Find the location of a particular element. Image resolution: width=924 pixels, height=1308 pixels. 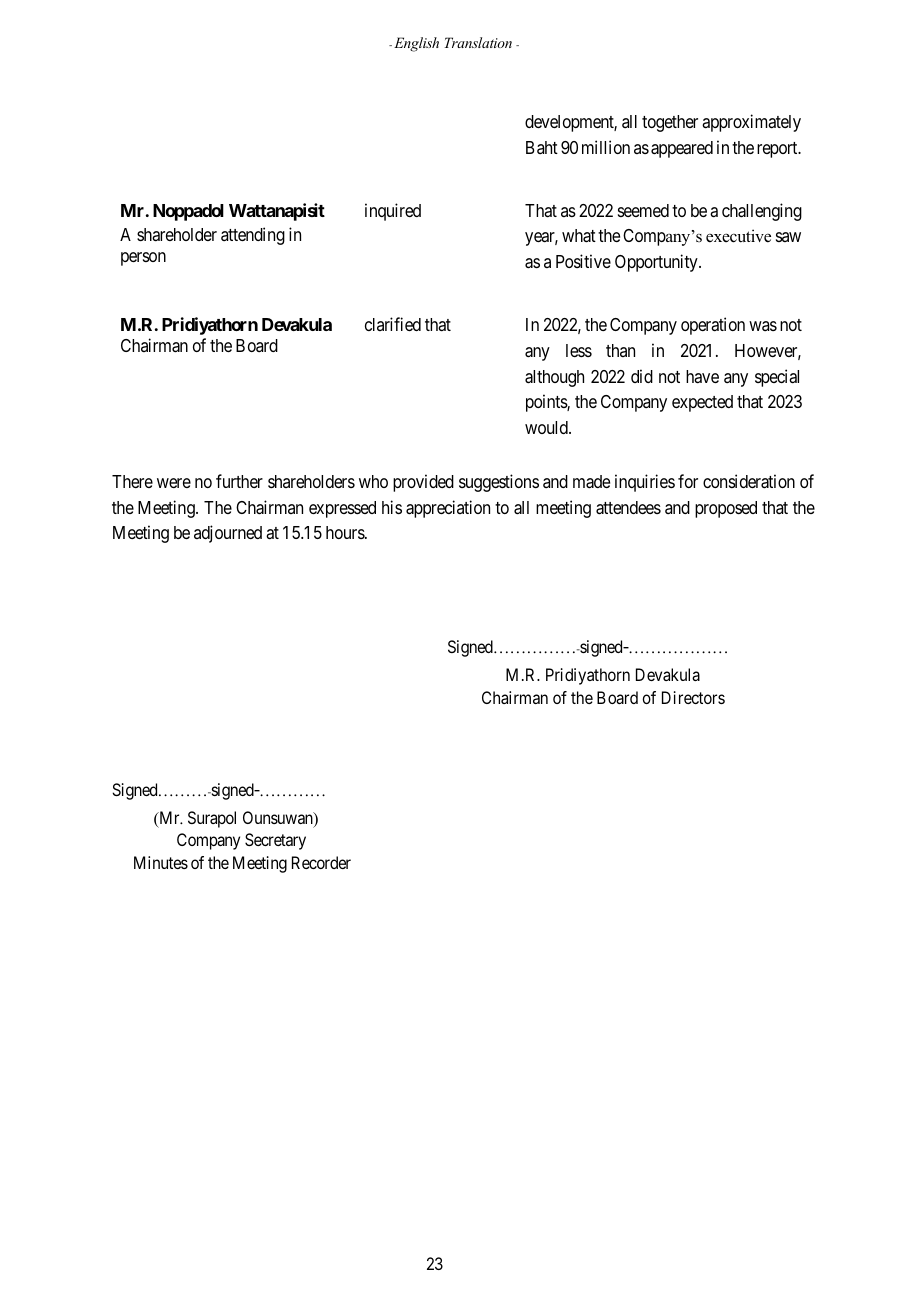

hours is located at coordinates (346, 532).
